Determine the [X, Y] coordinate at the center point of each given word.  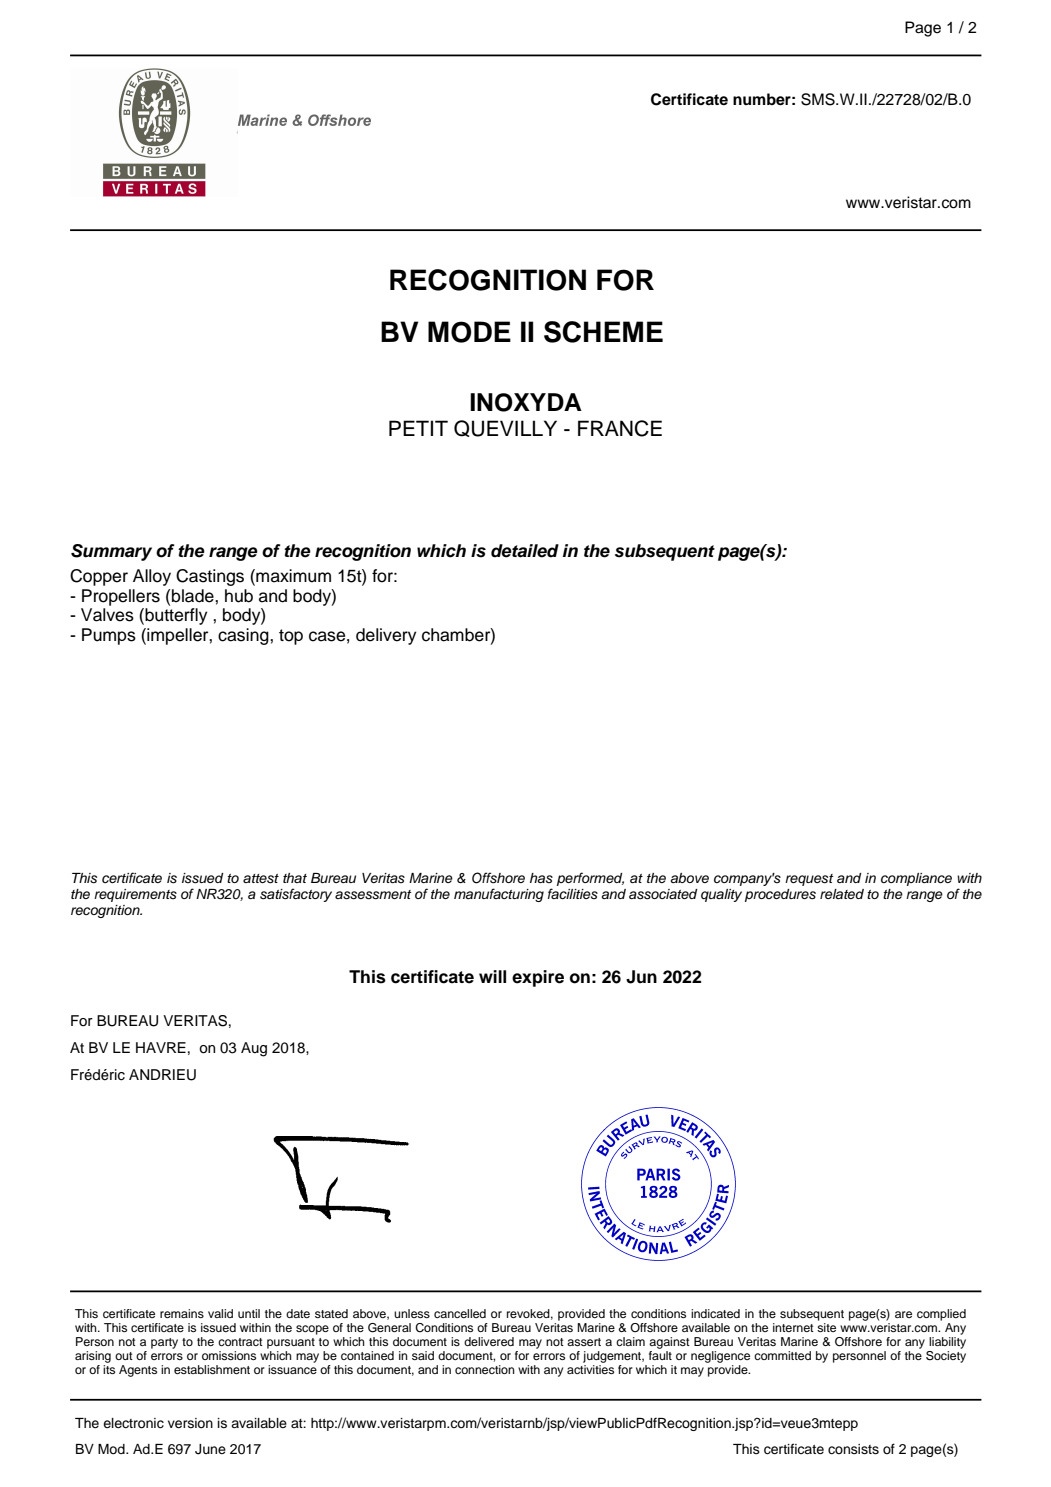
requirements [135, 895]
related [842, 894]
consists [853, 1449]
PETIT [418, 428]
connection [485, 1369]
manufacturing [499, 895]
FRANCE [620, 428]
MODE [469, 332]
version [190, 1423]
